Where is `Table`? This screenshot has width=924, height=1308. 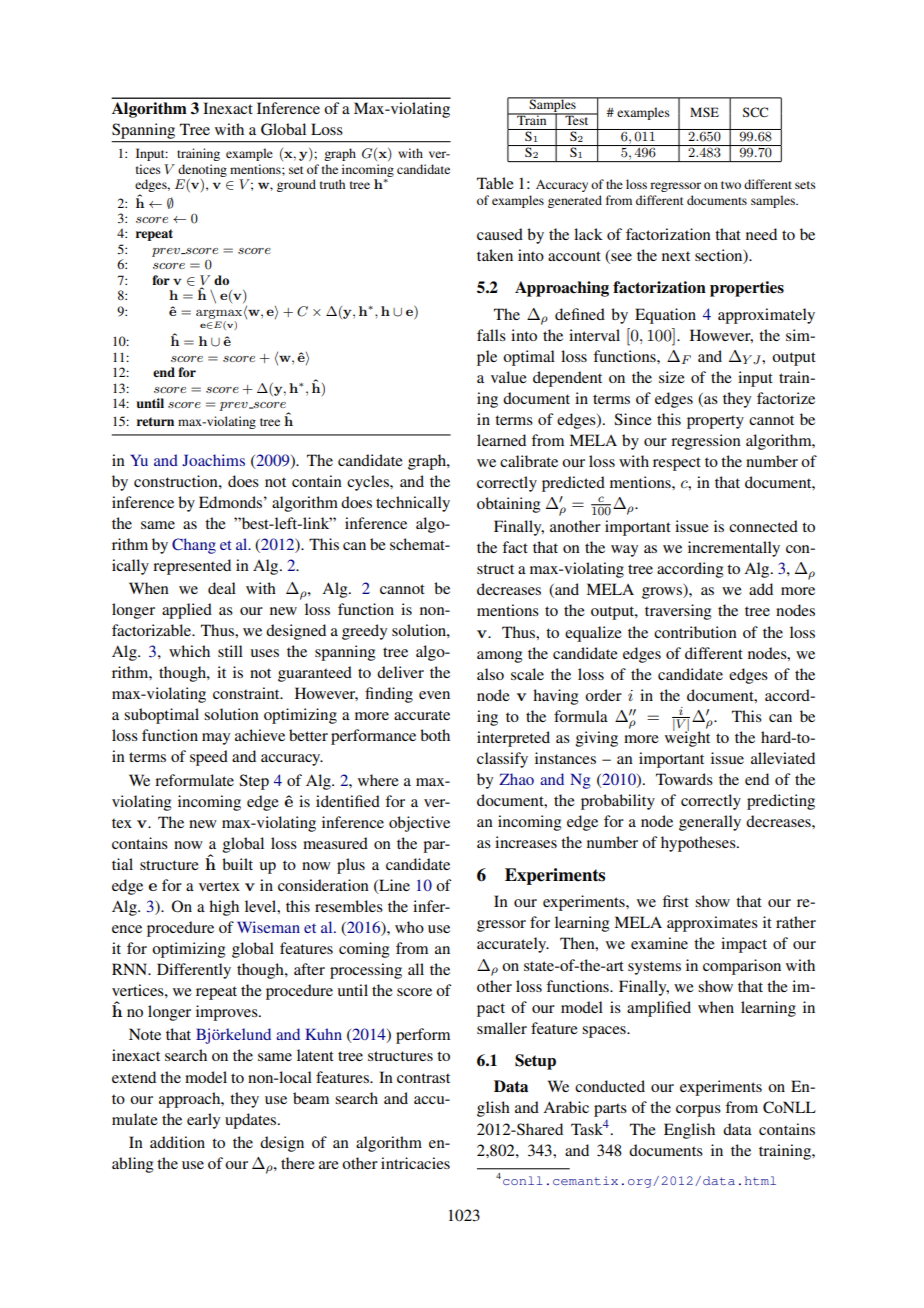
Table is located at coordinates (495, 183).
